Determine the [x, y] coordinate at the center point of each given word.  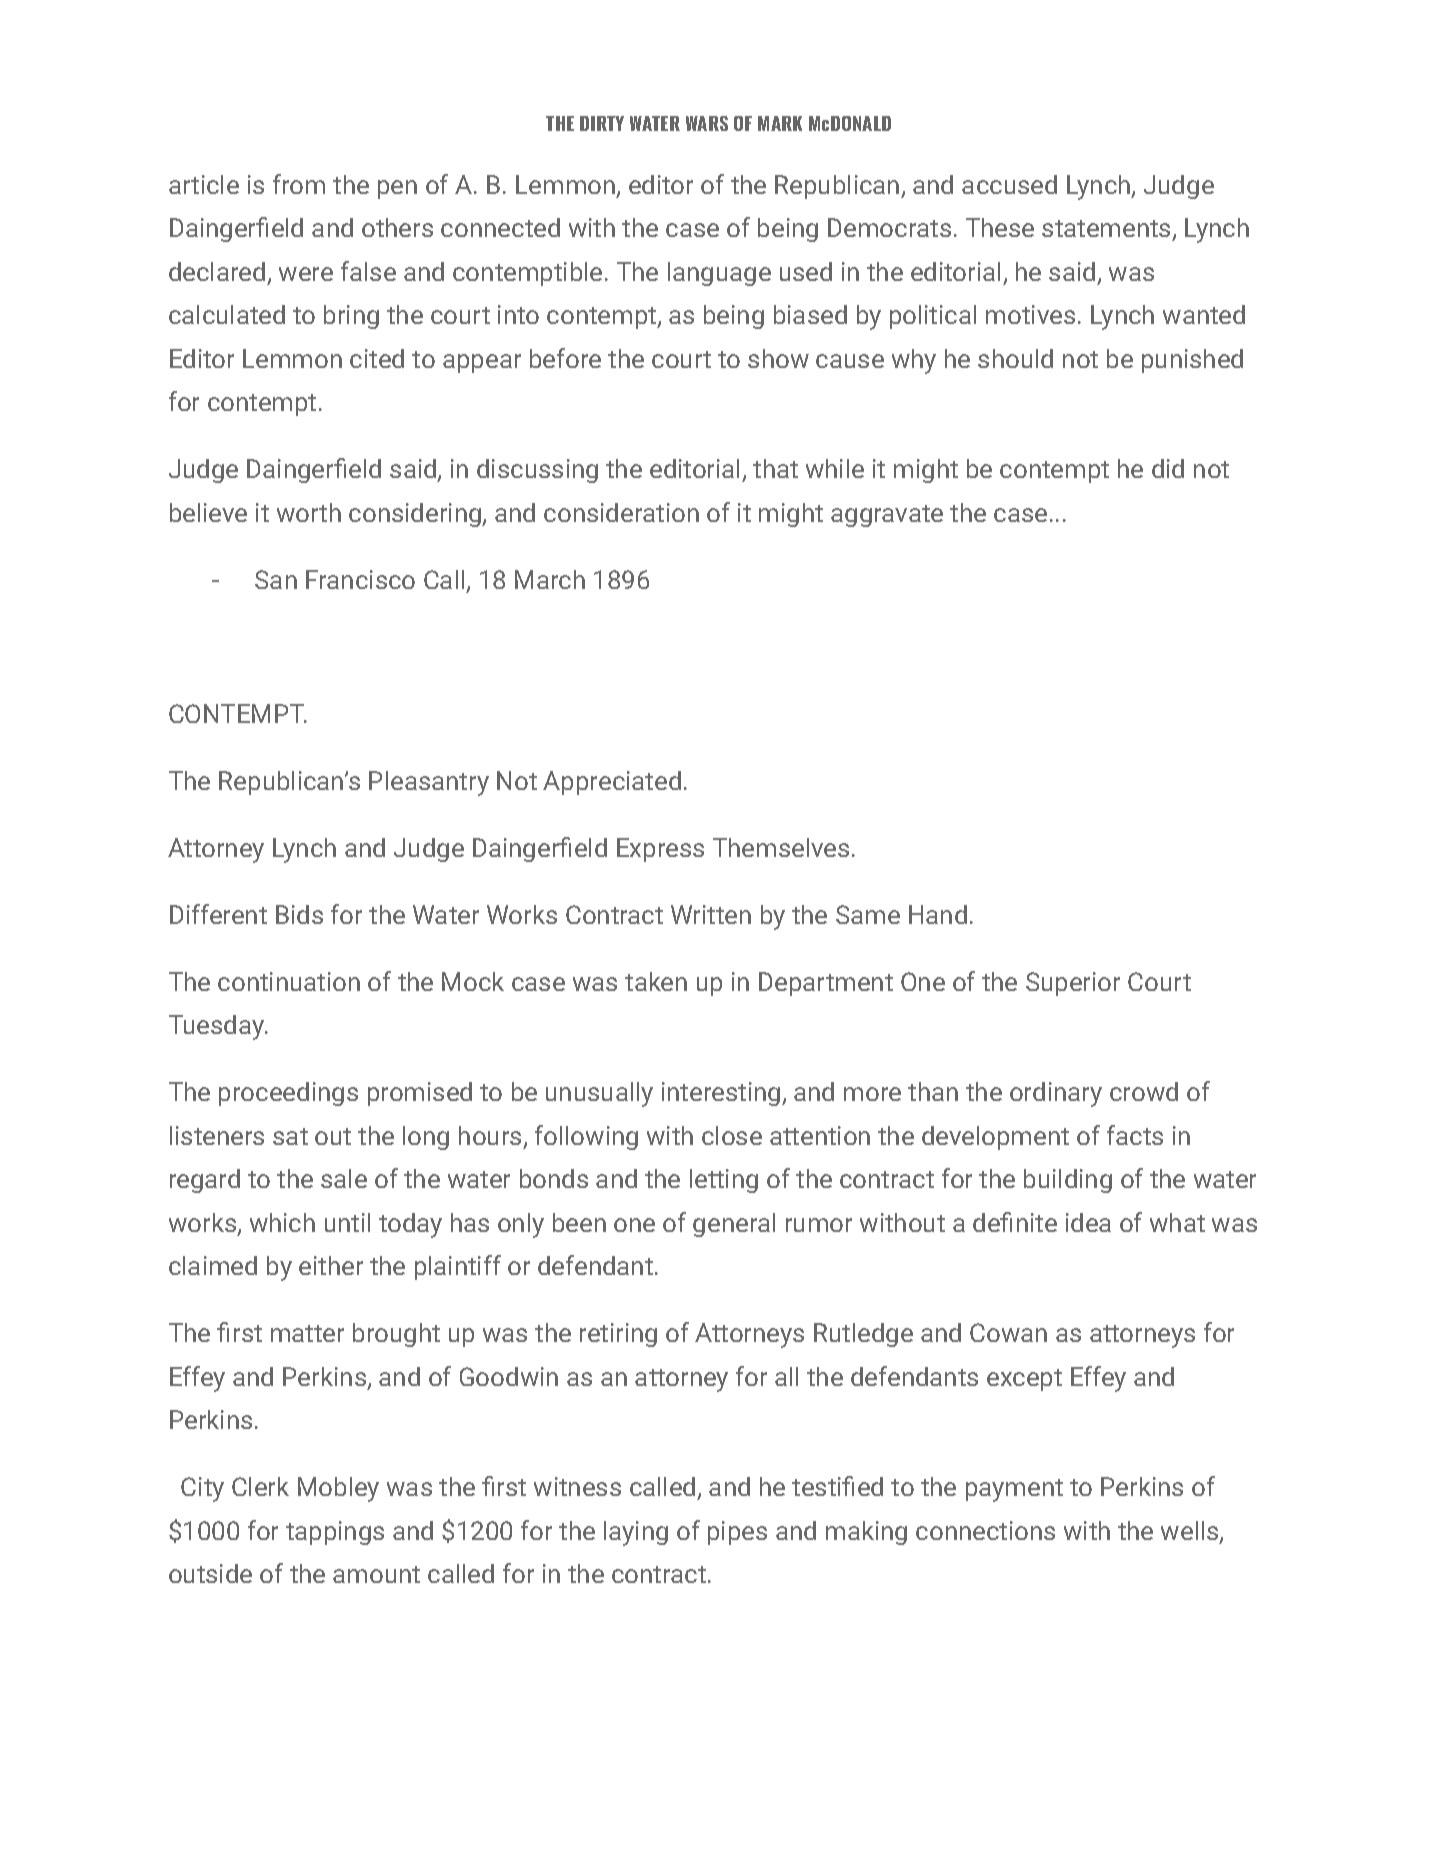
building [1068, 1181]
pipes [737, 1533]
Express [660, 850]
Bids [299, 914]
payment [1014, 1490]
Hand [938, 914]
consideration [621, 512]
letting [724, 1181]
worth [309, 512]
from [299, 184]
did [1168, 468]
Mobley [338, 1489]
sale [344, 1178]
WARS [707, 123]
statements [1106, 228]
